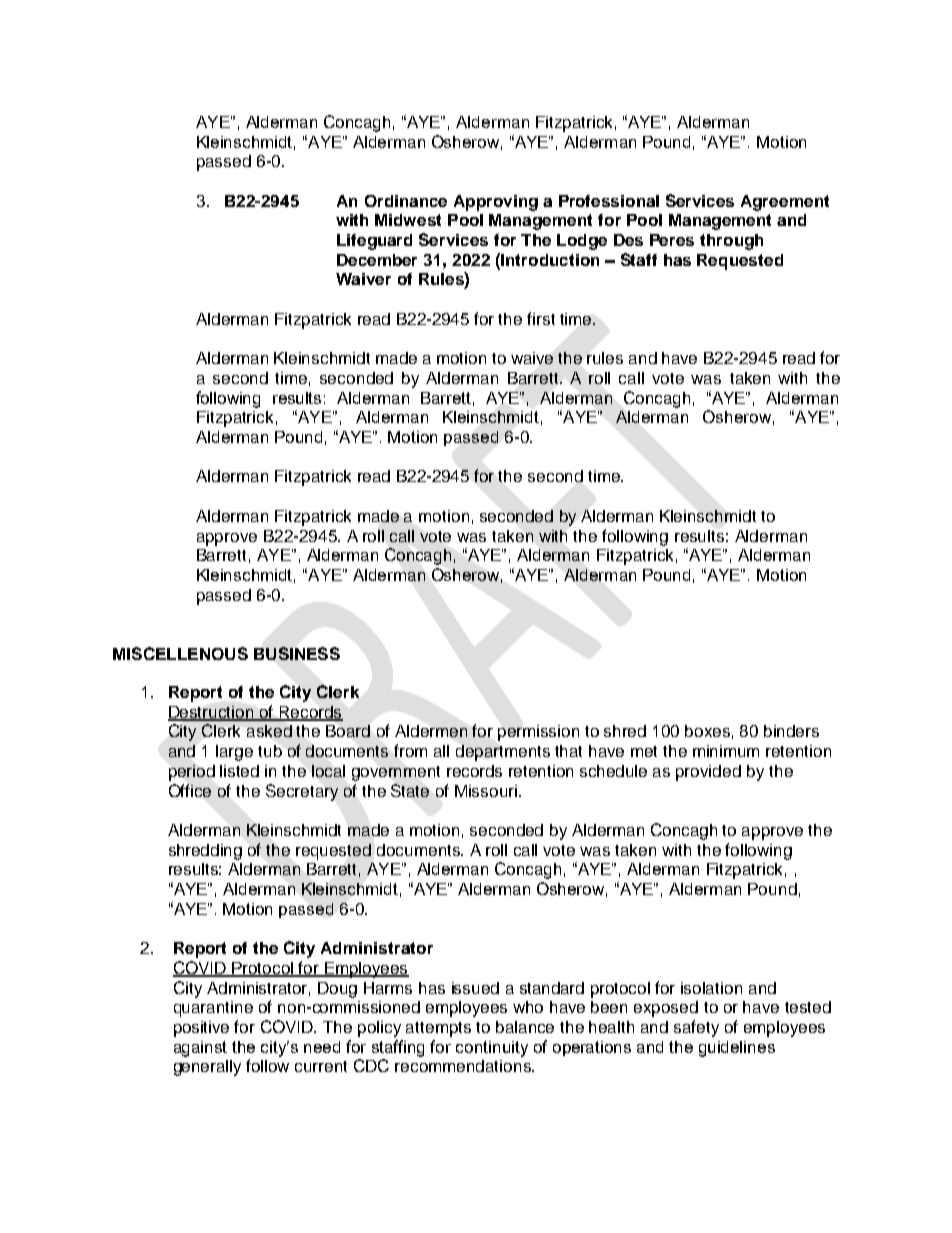 The image size is (952, 1233). Describe the element at coordinates (708, 773) in the screenshot. I see `provided` at that location.
